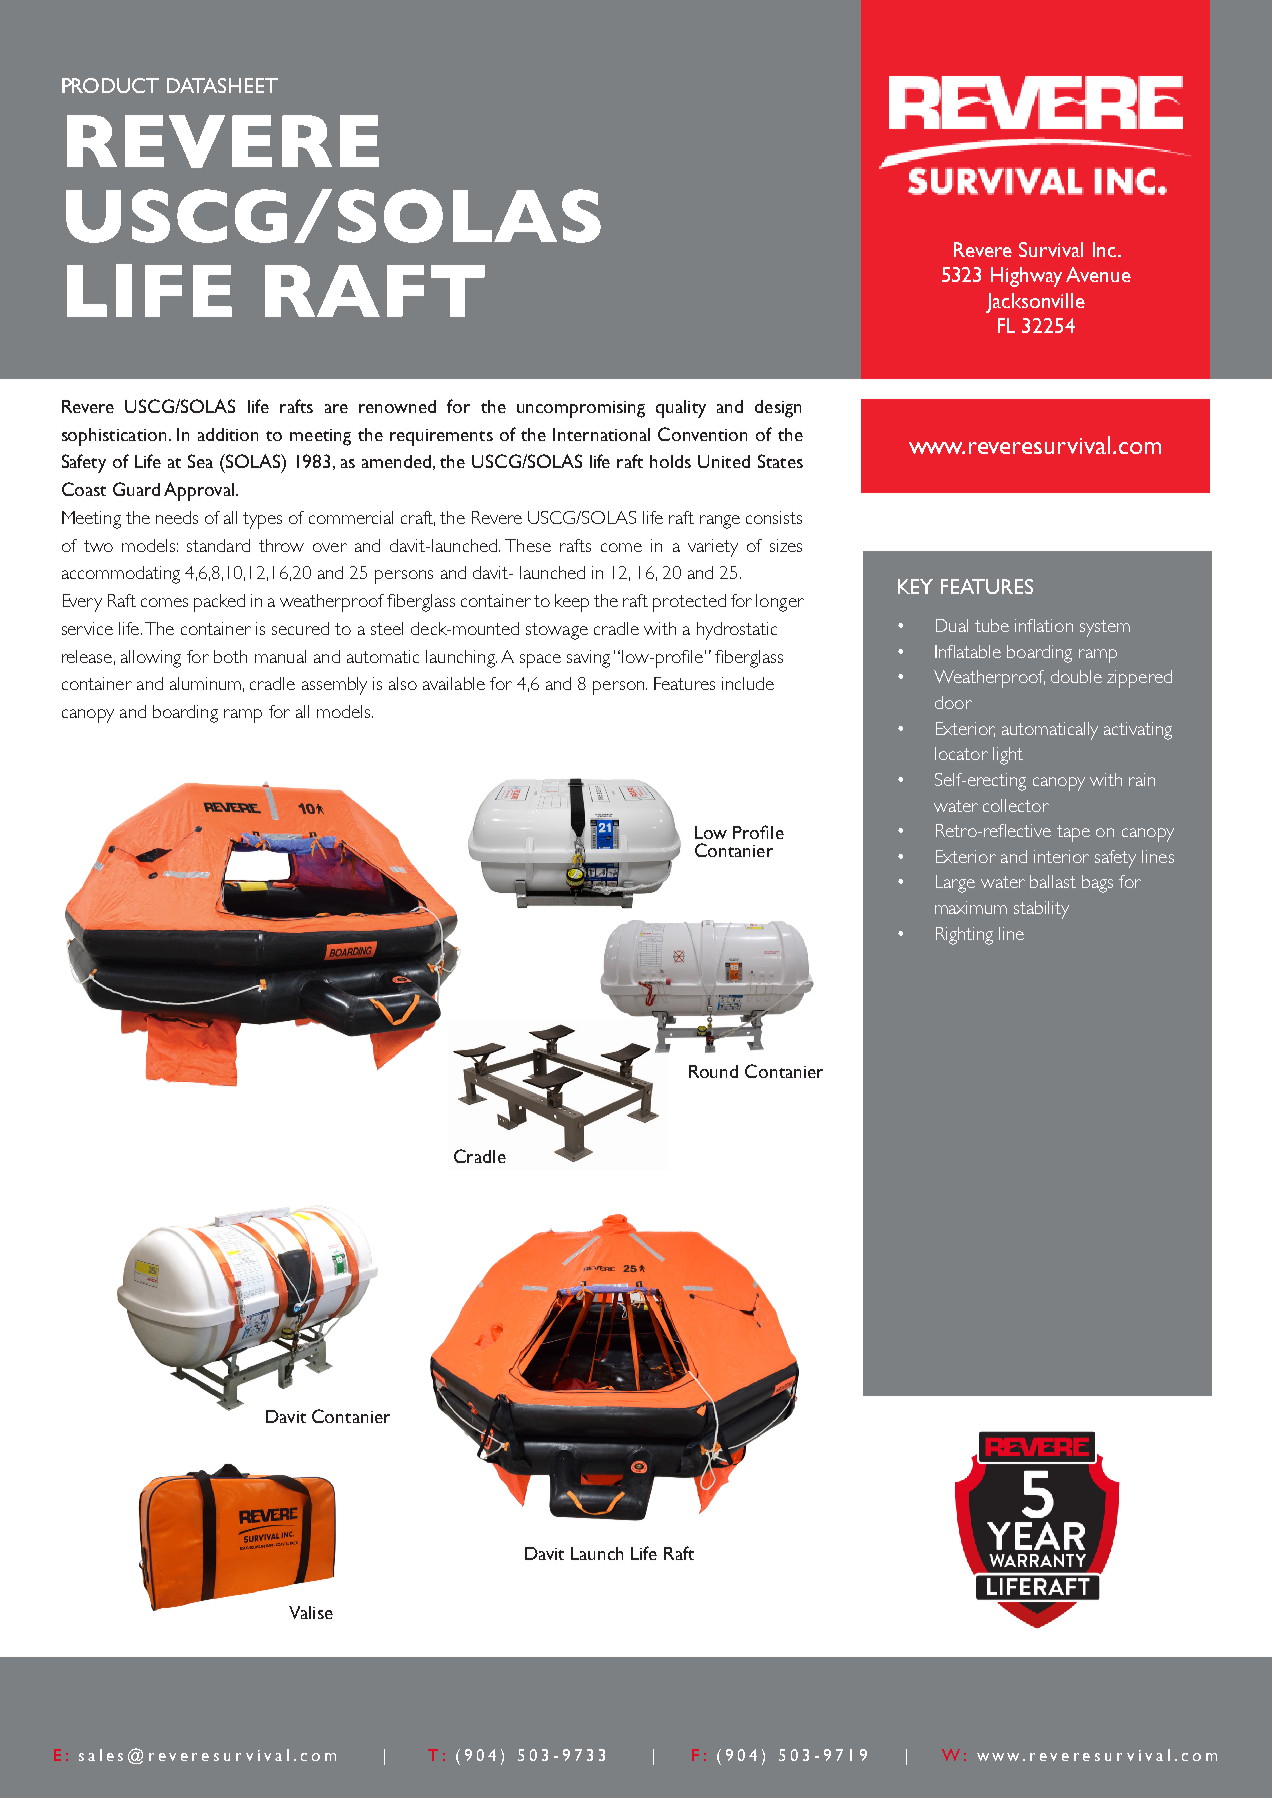 The width and height of the screenshot is (1272, 1798). Describe the element at coordinates (219, 603) in the screenshot. I see `packed` at that location.
